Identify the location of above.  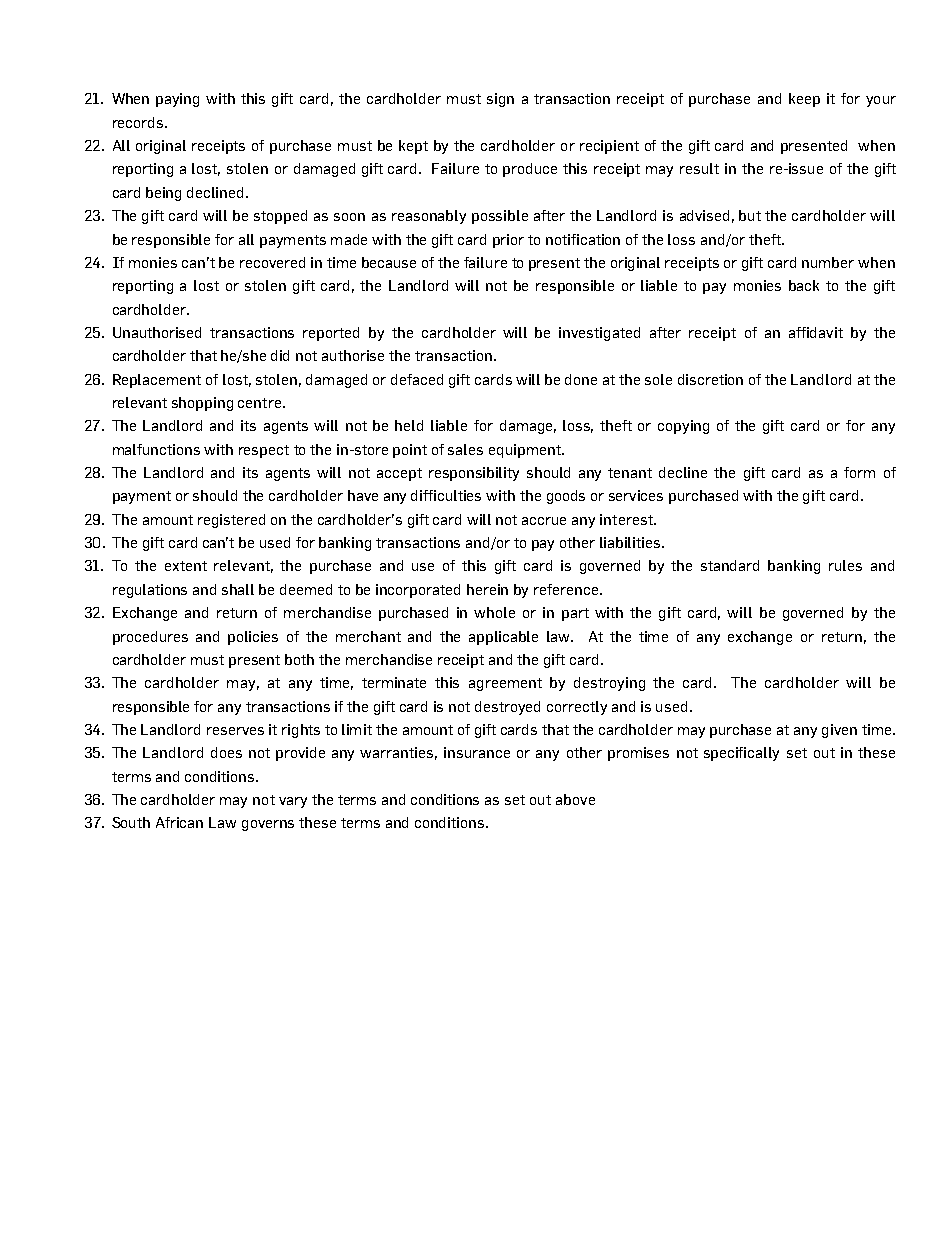
(575, 799).
